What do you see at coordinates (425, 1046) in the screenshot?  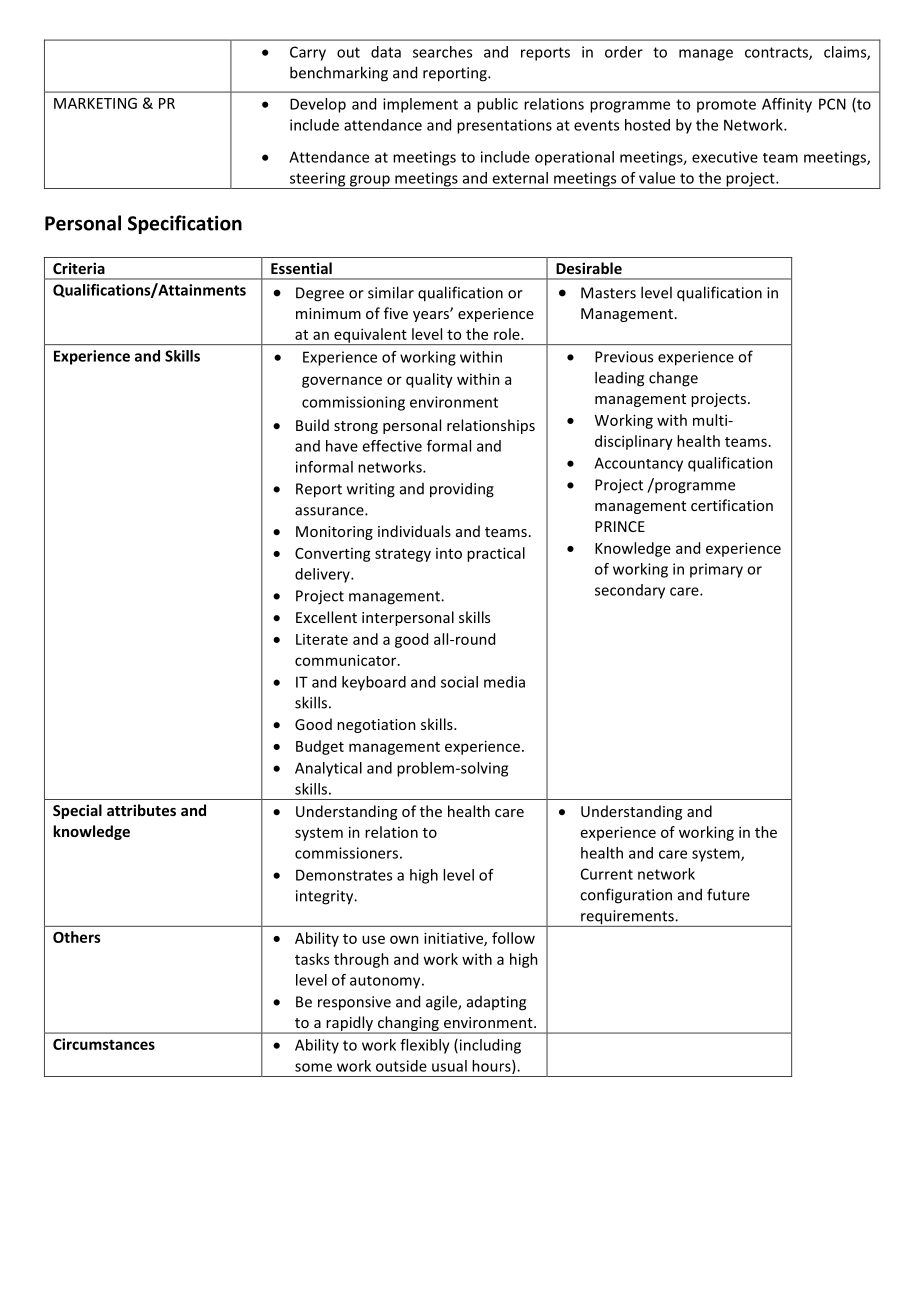 I see `flexibly` at bounding box center [425, 1046].
